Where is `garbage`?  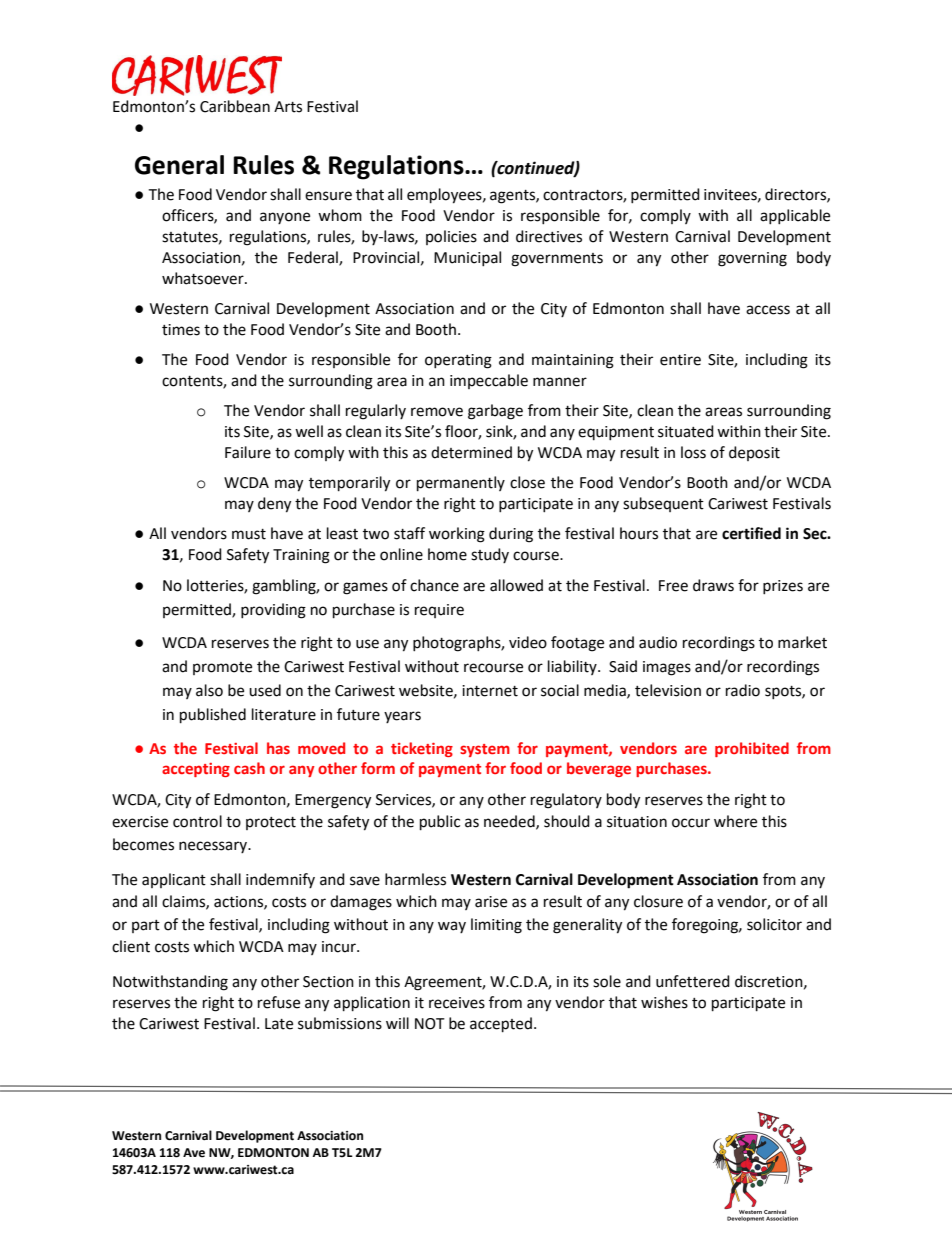 garbage is located at coordinates (495, 412).
